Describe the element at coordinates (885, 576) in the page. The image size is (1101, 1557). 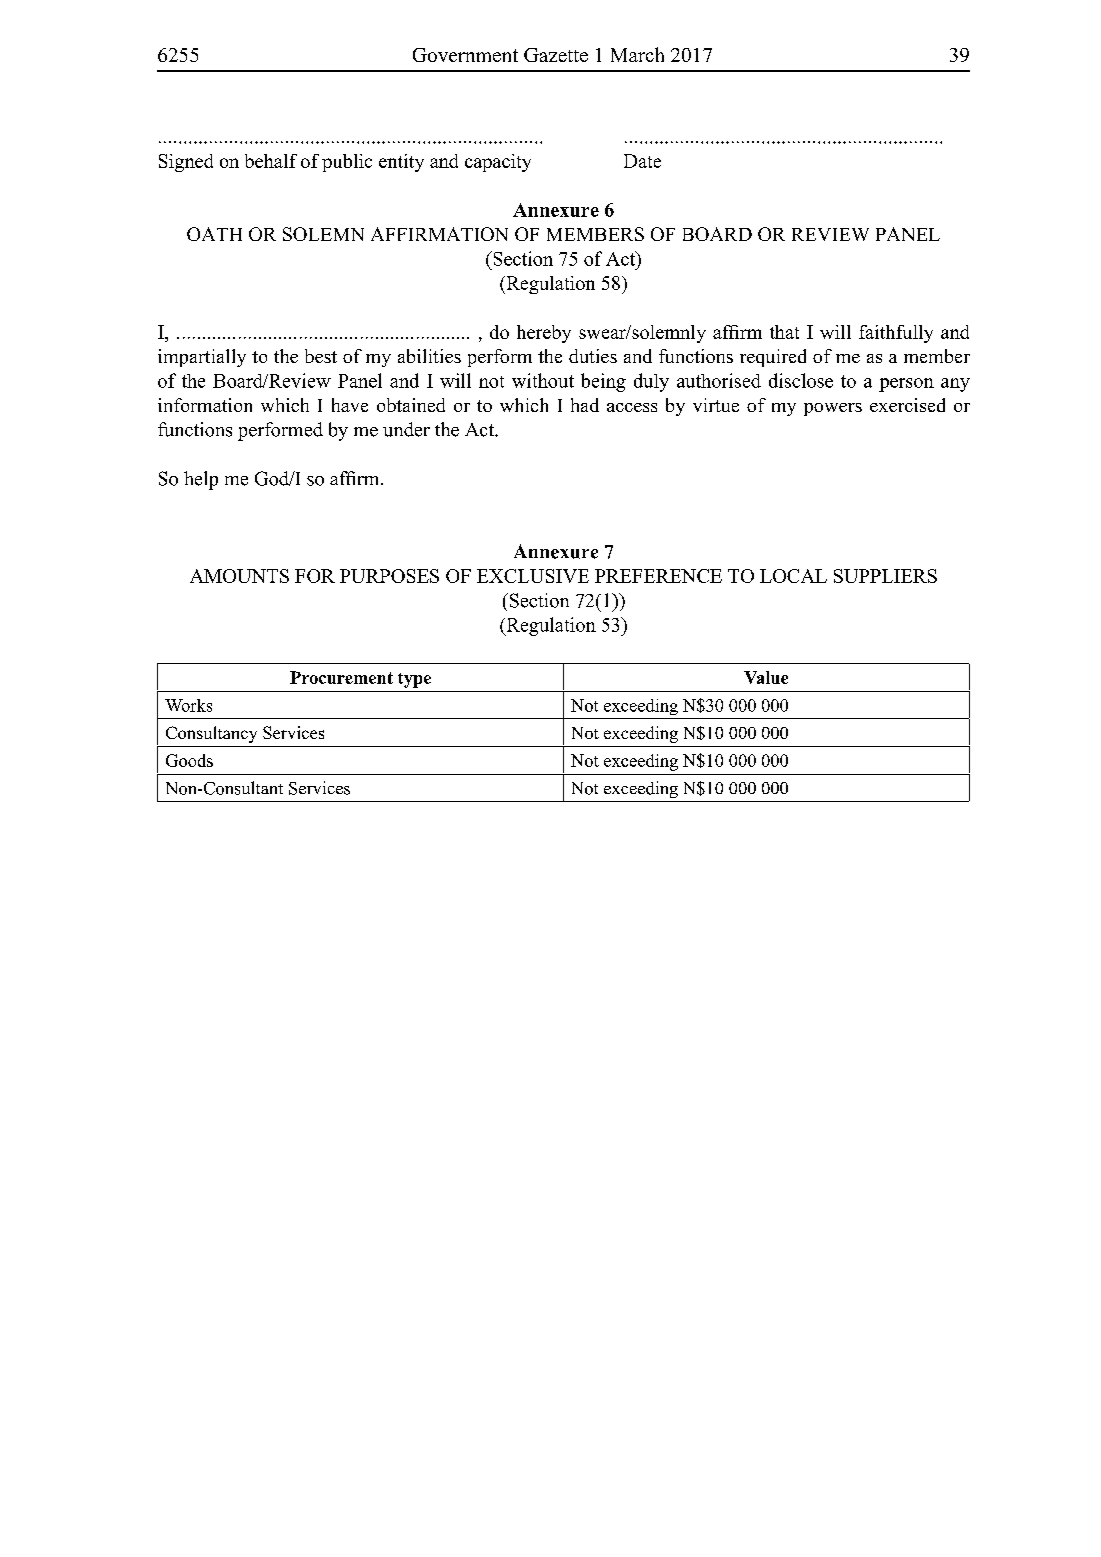
I see `SUPPLIERS` at that location.
